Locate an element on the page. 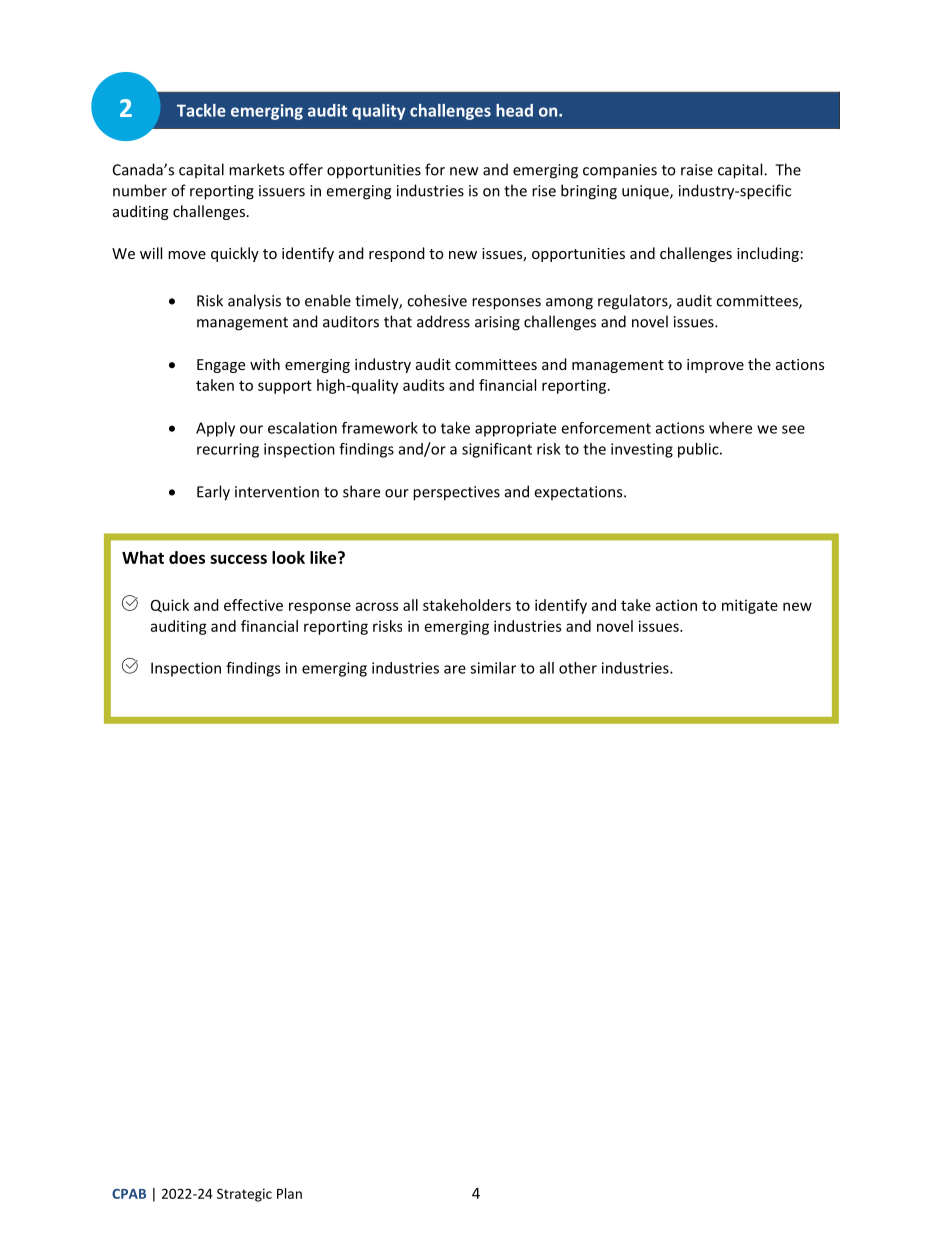 The height and width of the image is (1233, 952). effective is located at coordinates (253, 605).
